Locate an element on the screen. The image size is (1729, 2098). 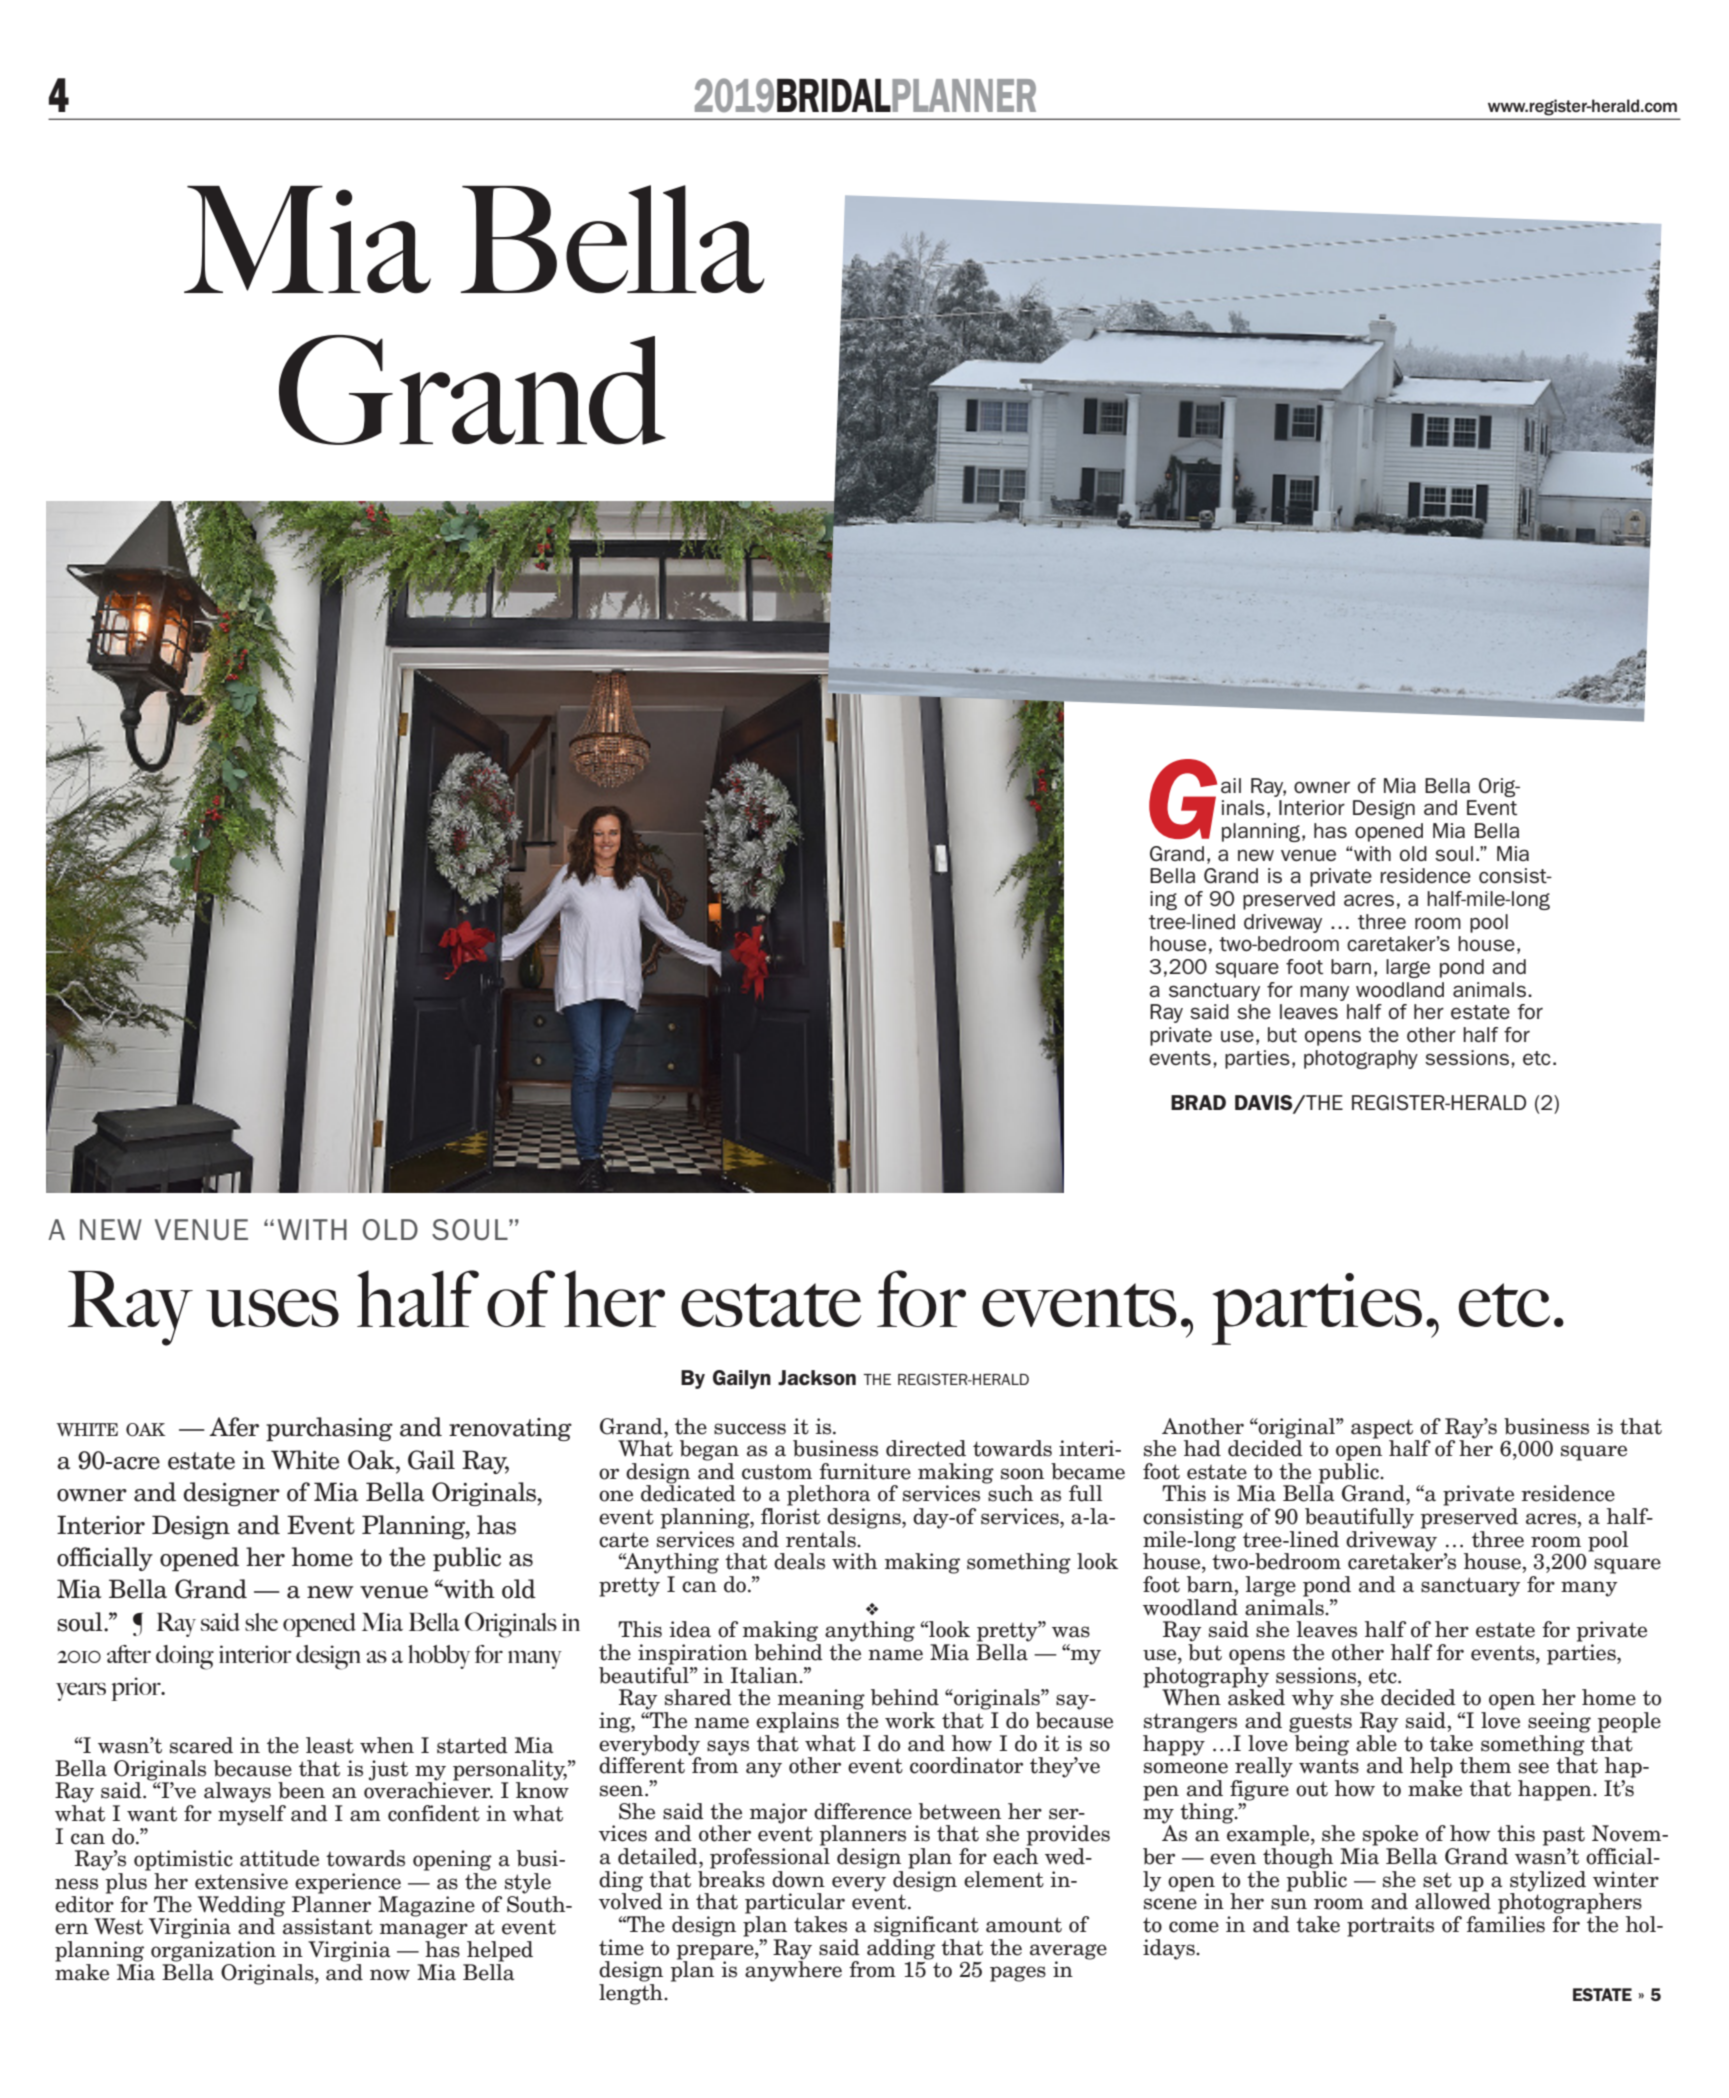
why is located at coordinates (1313, 1699).
